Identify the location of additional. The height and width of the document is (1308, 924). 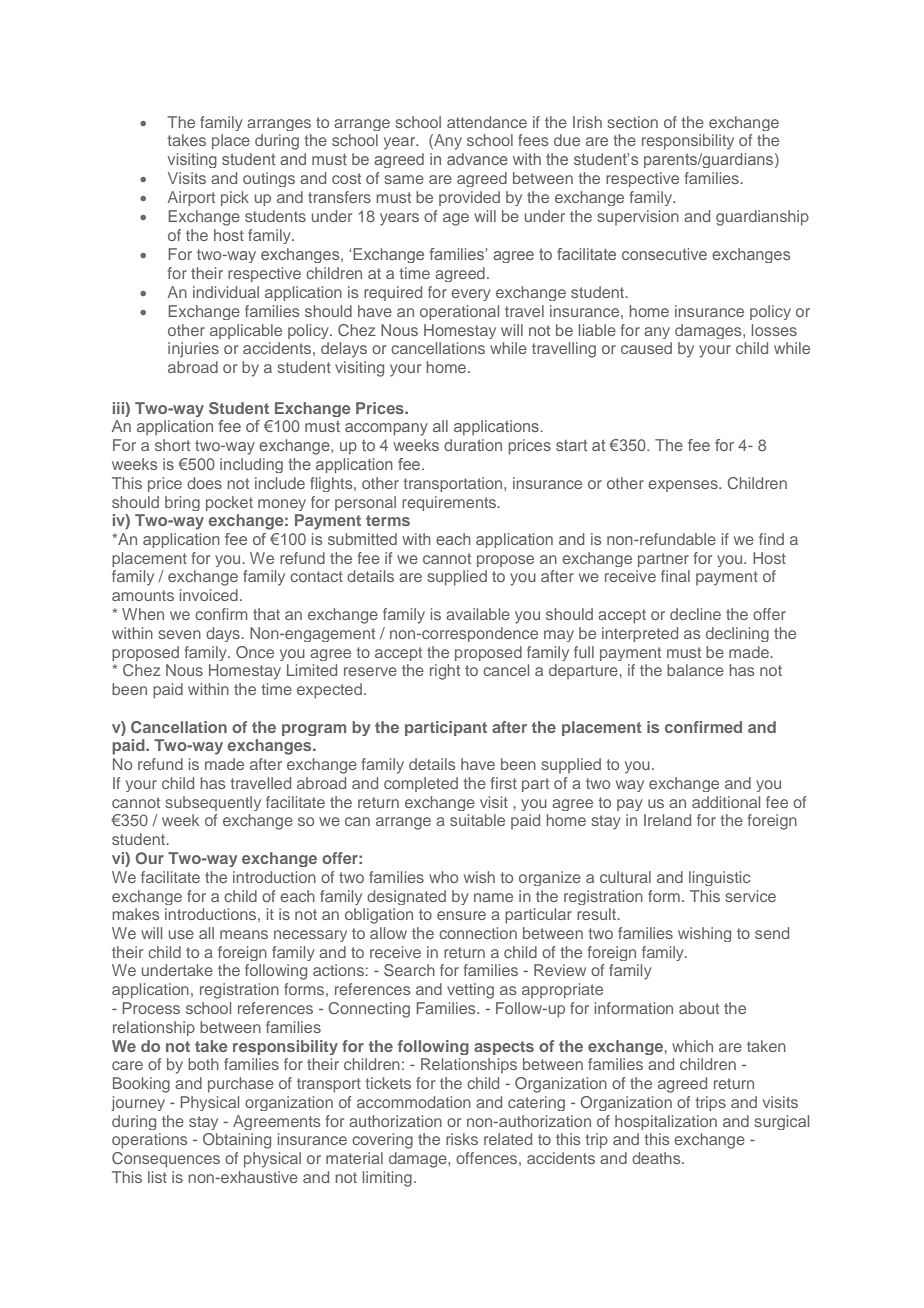
(726, 802).
